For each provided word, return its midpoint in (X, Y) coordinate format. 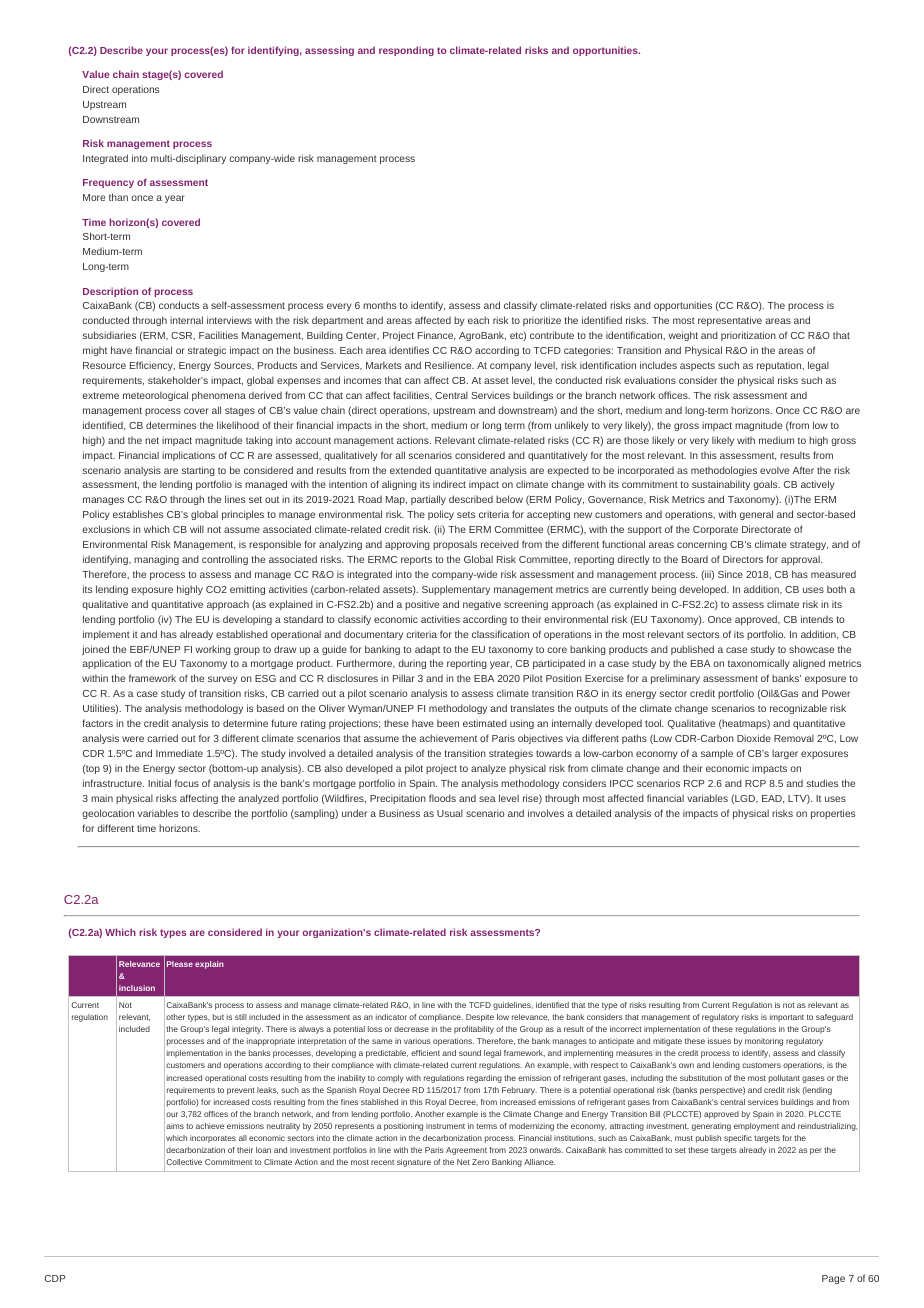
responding (406, 51)
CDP (55, 1278)
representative (730, 321)
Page (833, 1279)
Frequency (108, 183)
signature (414, 1163)
